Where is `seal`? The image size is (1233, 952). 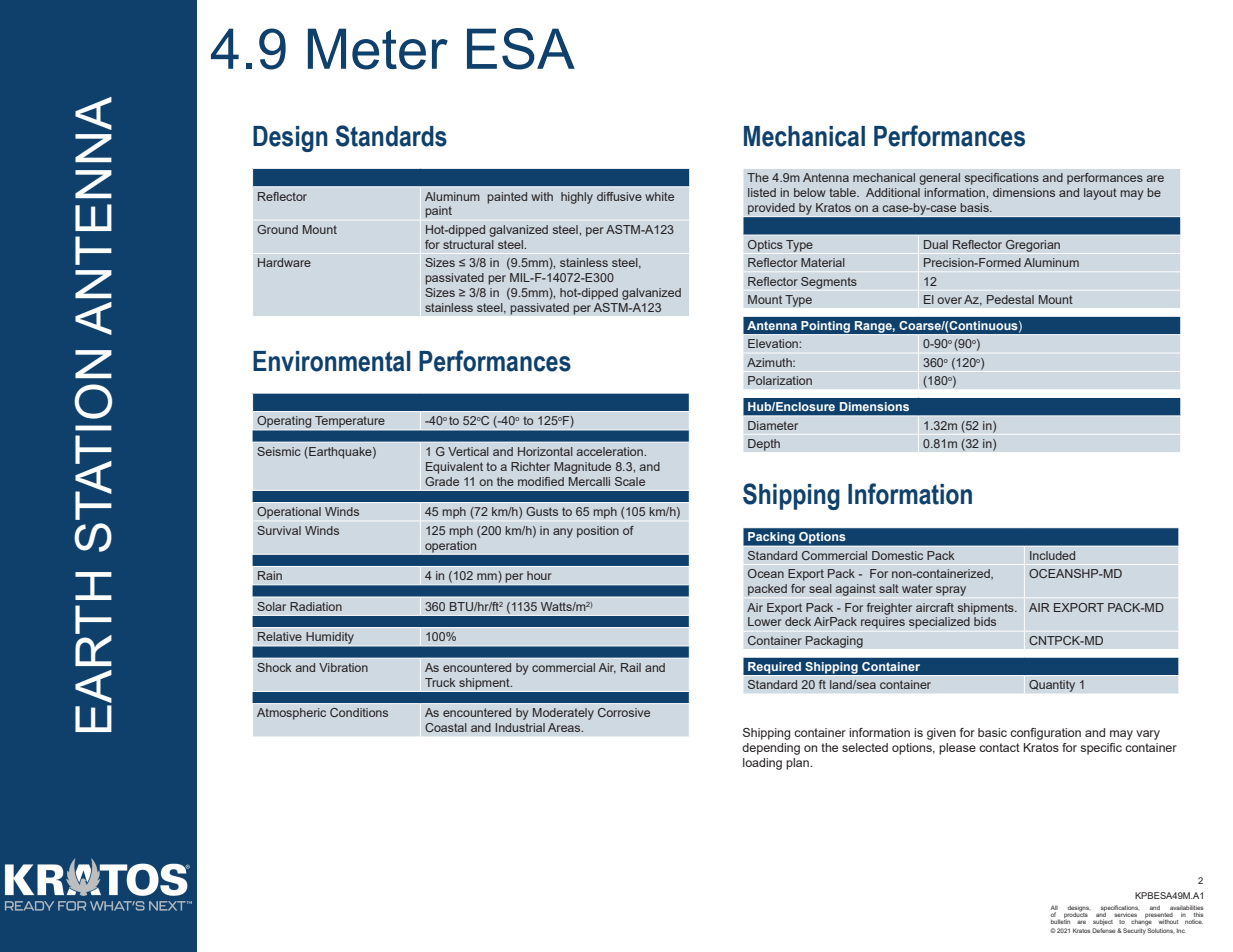 seal is located at coordinates (820, 588).
